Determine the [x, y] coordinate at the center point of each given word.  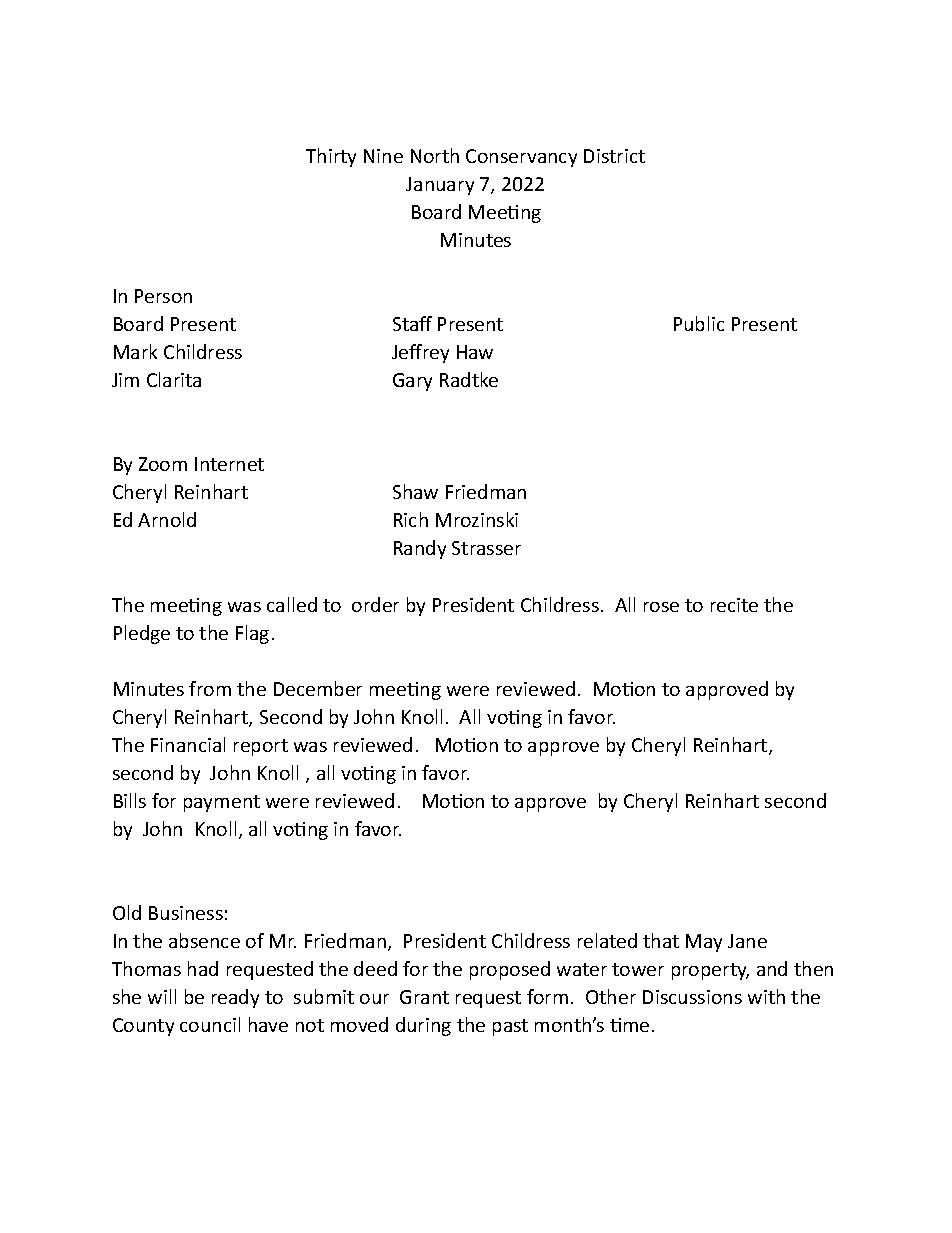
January [440, 186]
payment [222, 803]
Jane [747, 941]
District [614, 156]
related [607, 940]
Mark [135, 351]
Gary [412, 382]
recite [734, 605]
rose [661, 607]
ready [235, 998]
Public [699, 323]
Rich [411, 519]
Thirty [331, 157]
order [375, 604]
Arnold [167, 519]
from [210, 688]
